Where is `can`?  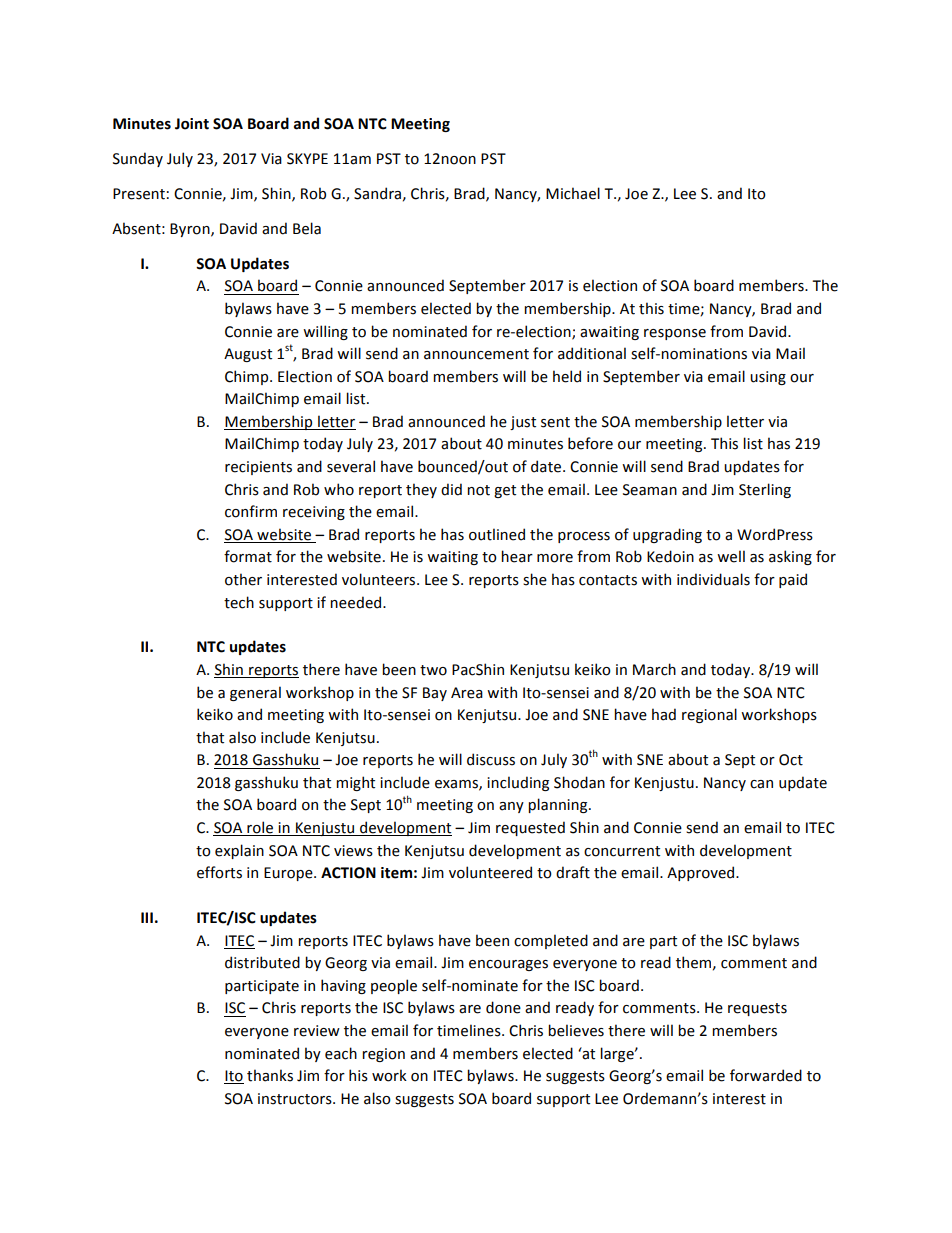
can is located at coordinates (761, 784).
